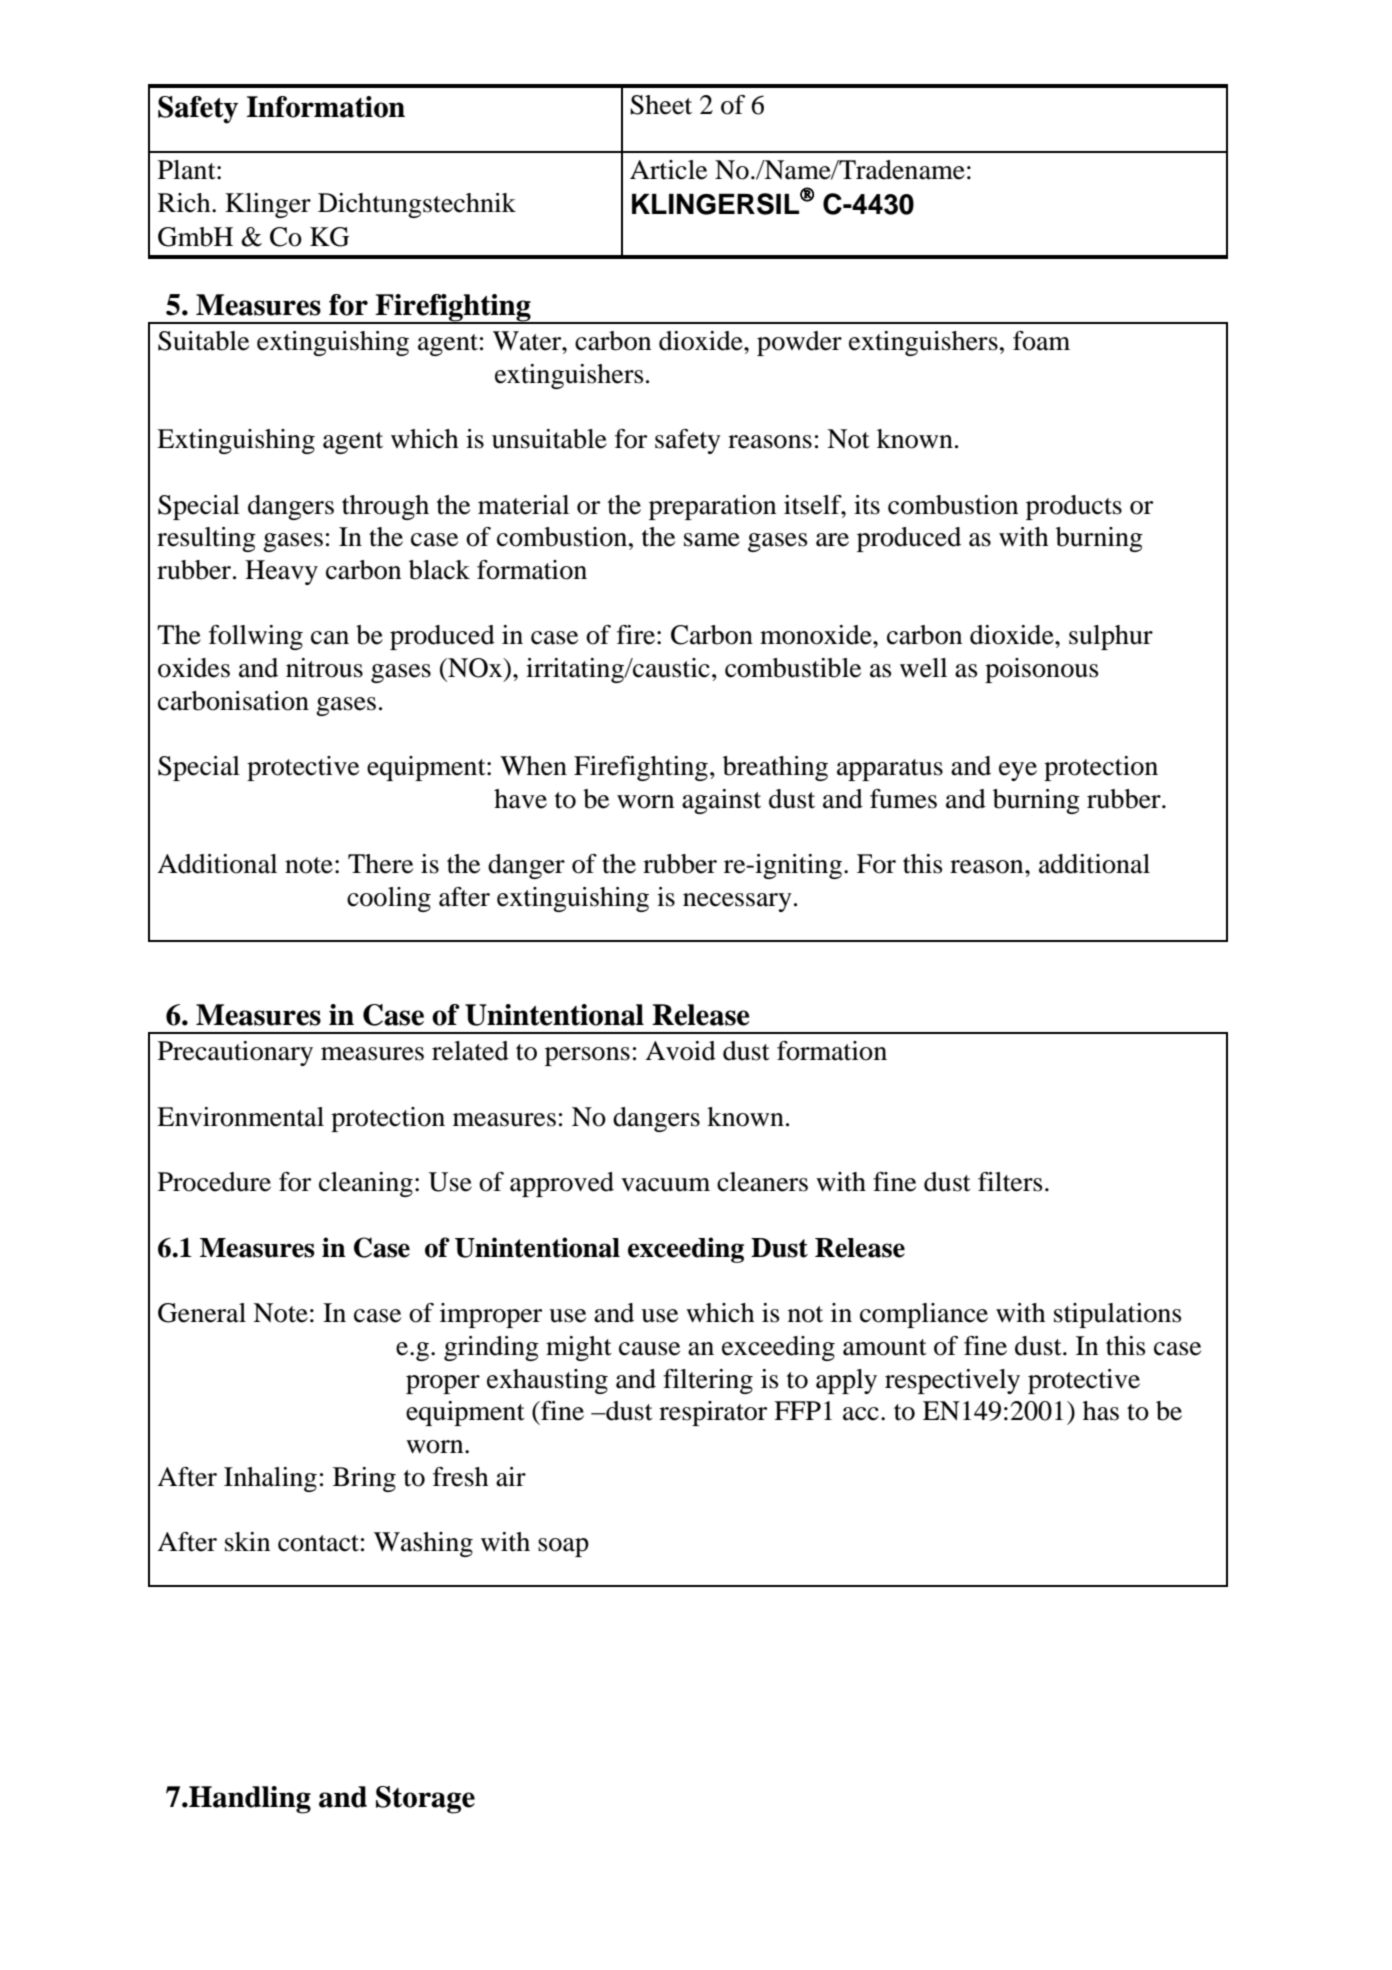 Image resolution: width=1392 pixels, height=1970 pixels. What do you see at coordinates (668, 170) in the screenshot?
I see `Article` at bounding box center [668, 170].
